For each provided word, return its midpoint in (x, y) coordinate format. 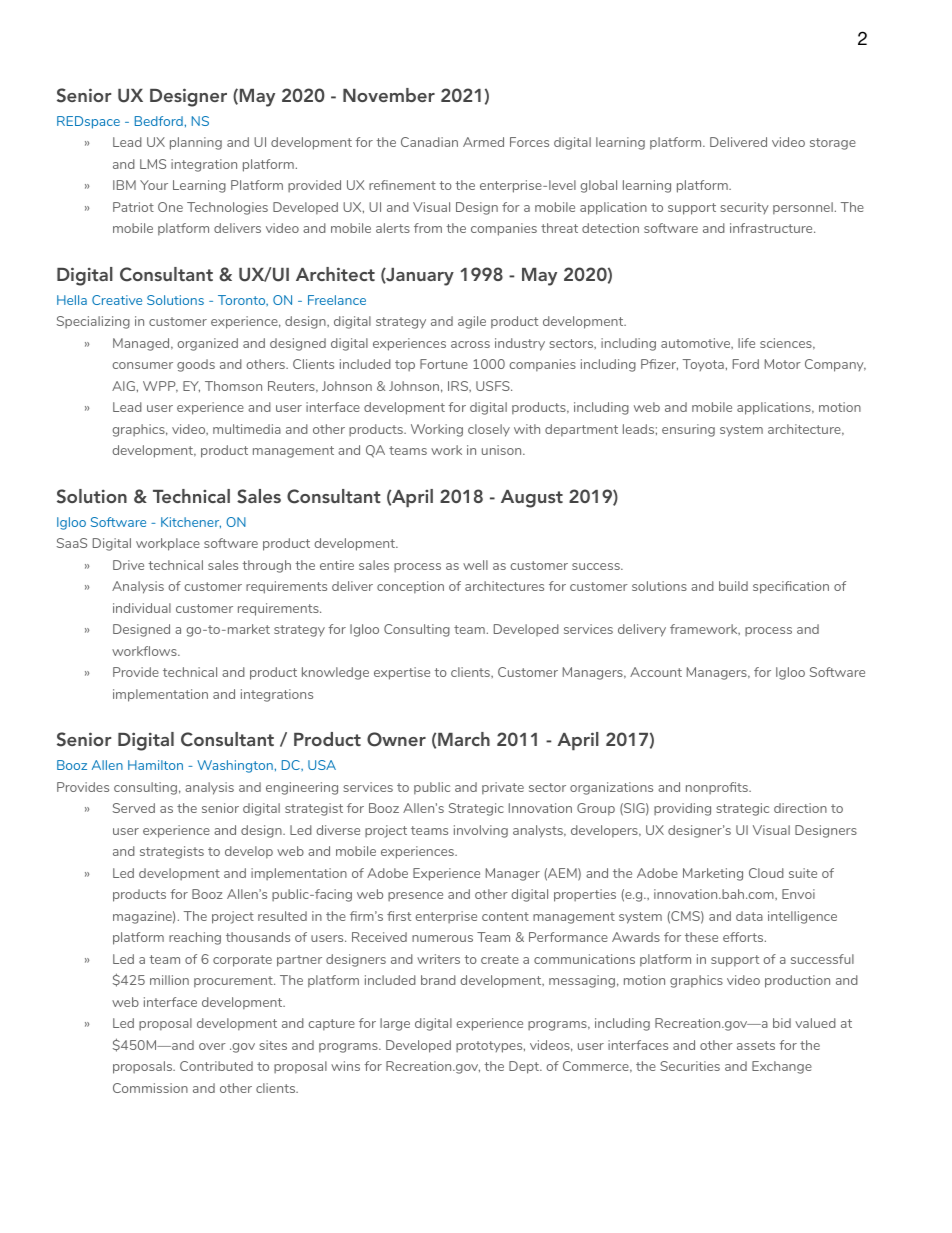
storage (833, 144)
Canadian (429, 142)
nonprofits (718, 788)
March (464, 739)
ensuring (688, 430)
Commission (150, 1088)
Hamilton (155, 765)
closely (489, 430)
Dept (525, 1067)
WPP (160, 387)
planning (196, 143)
